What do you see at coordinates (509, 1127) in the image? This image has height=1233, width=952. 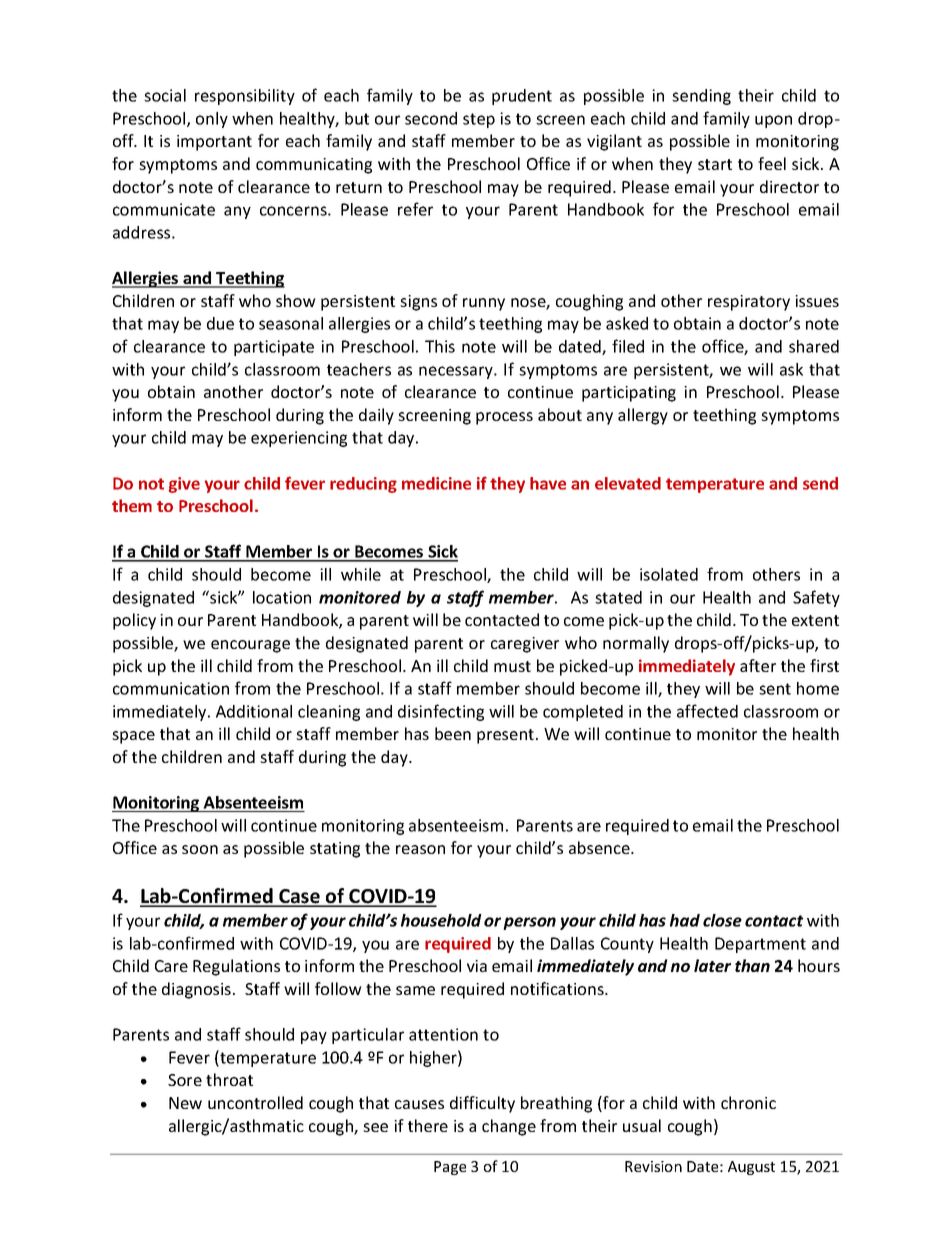 I see `change` at bounding box center [509, 1127].
